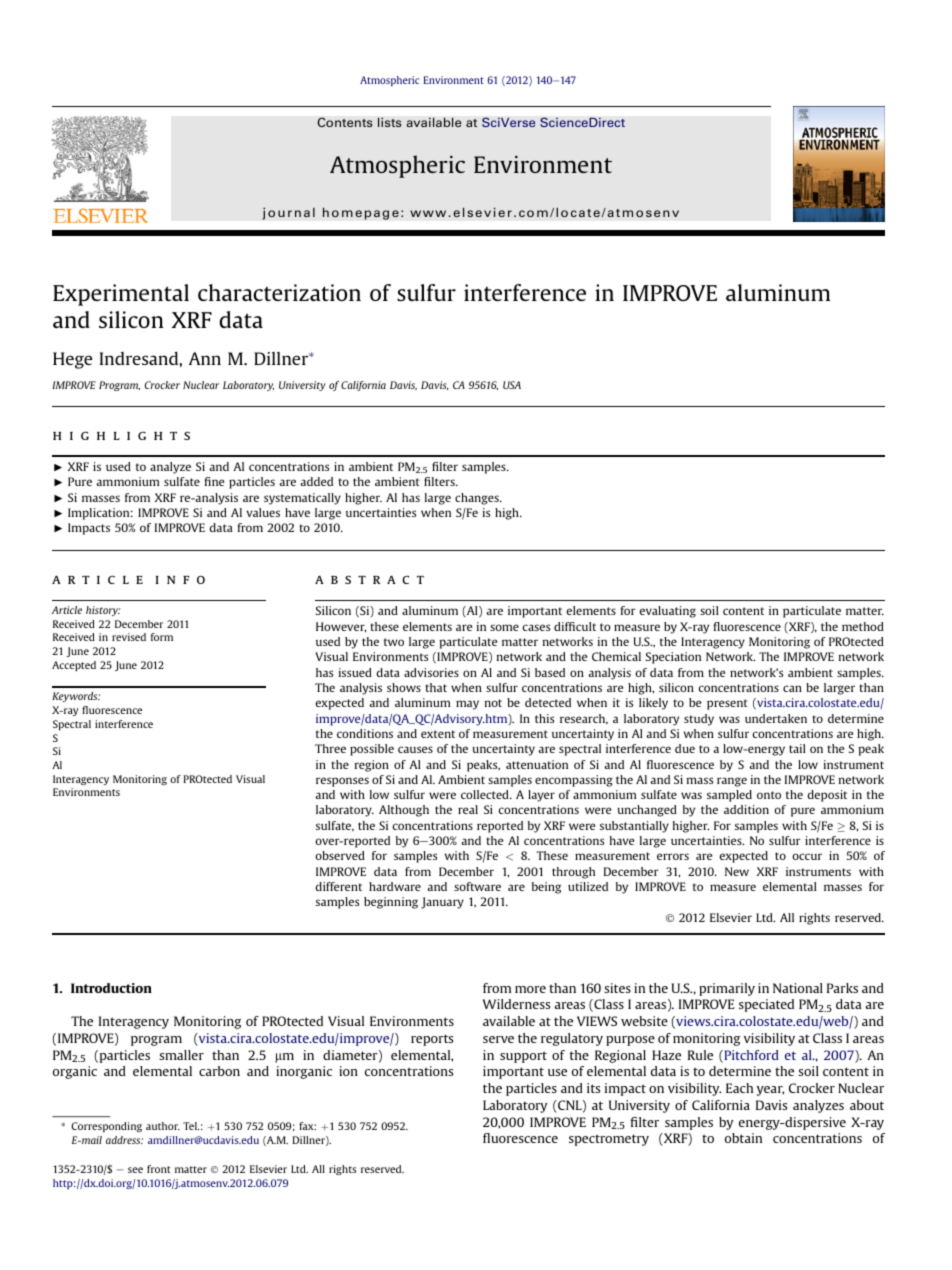  What do you see at coordinates (792, 688) in the page?
I see `can` at bounding box center [792, 688].
